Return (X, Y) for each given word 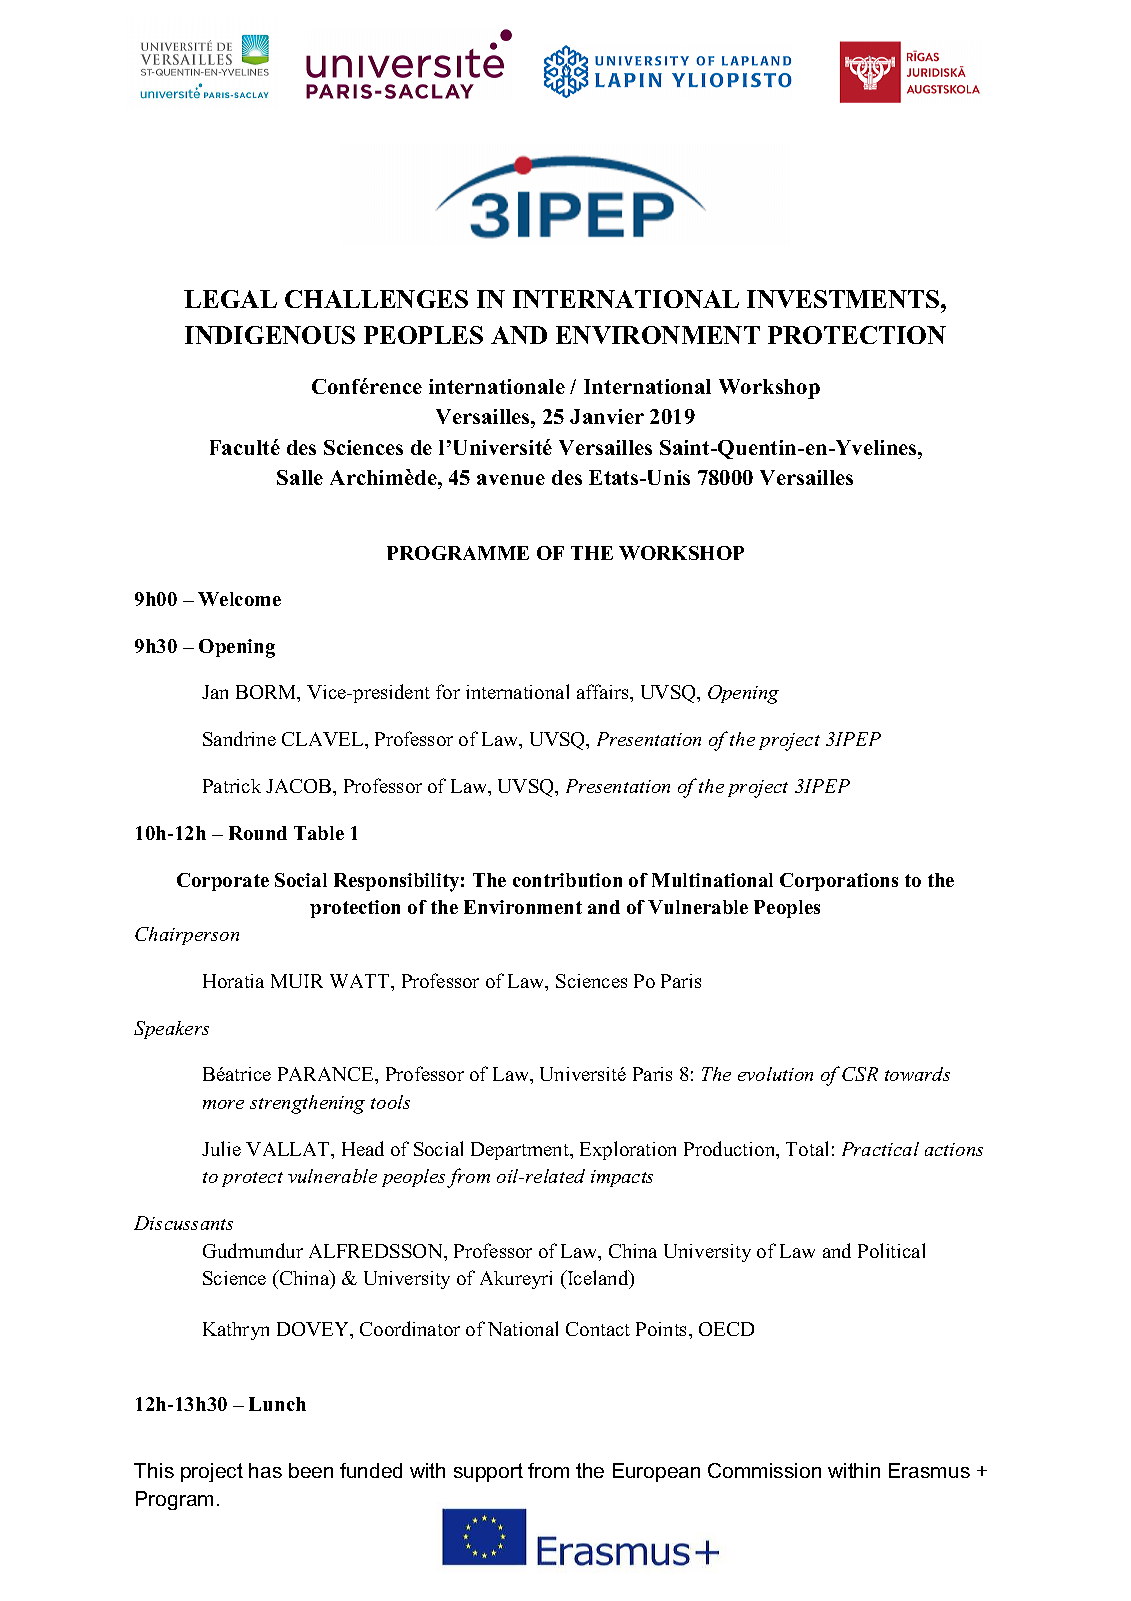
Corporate (223, 882)
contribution (567, 880)
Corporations (839, 882)
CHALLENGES (376, 299)
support (488, 1472)
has (265, 1470)
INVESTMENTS (844, 299)
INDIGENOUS (270, 335)
